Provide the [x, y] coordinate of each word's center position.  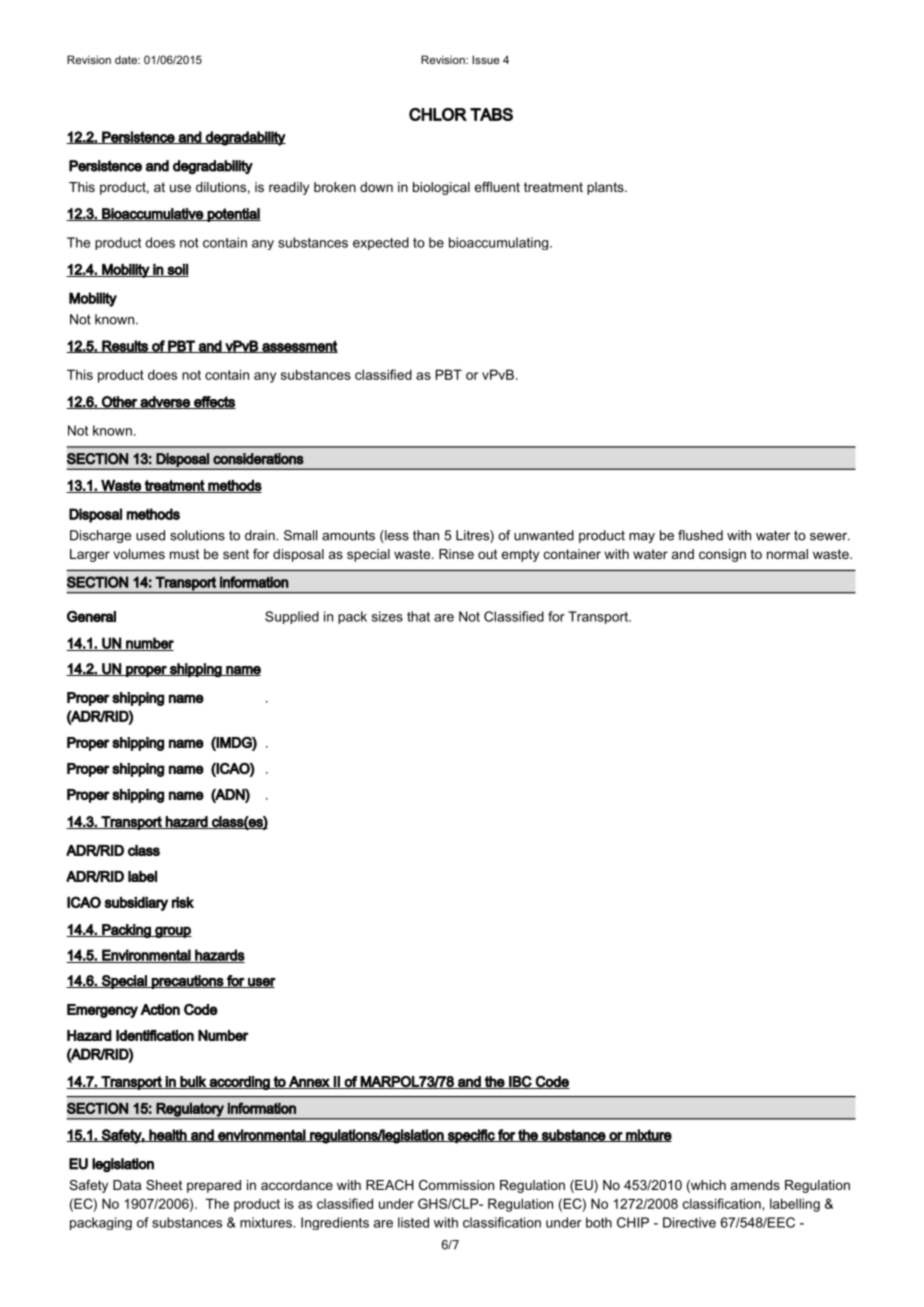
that [418, 616]
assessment [299, 346]
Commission [456, 1185]
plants [606, 188]
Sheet [164, 1185]
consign [722, 555]
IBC [520, 1082]
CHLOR [438, 114]
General [91, 616]
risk [183, 902]
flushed [700, 535]
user [261, 983]
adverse [165, 402]
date [127, 59]
